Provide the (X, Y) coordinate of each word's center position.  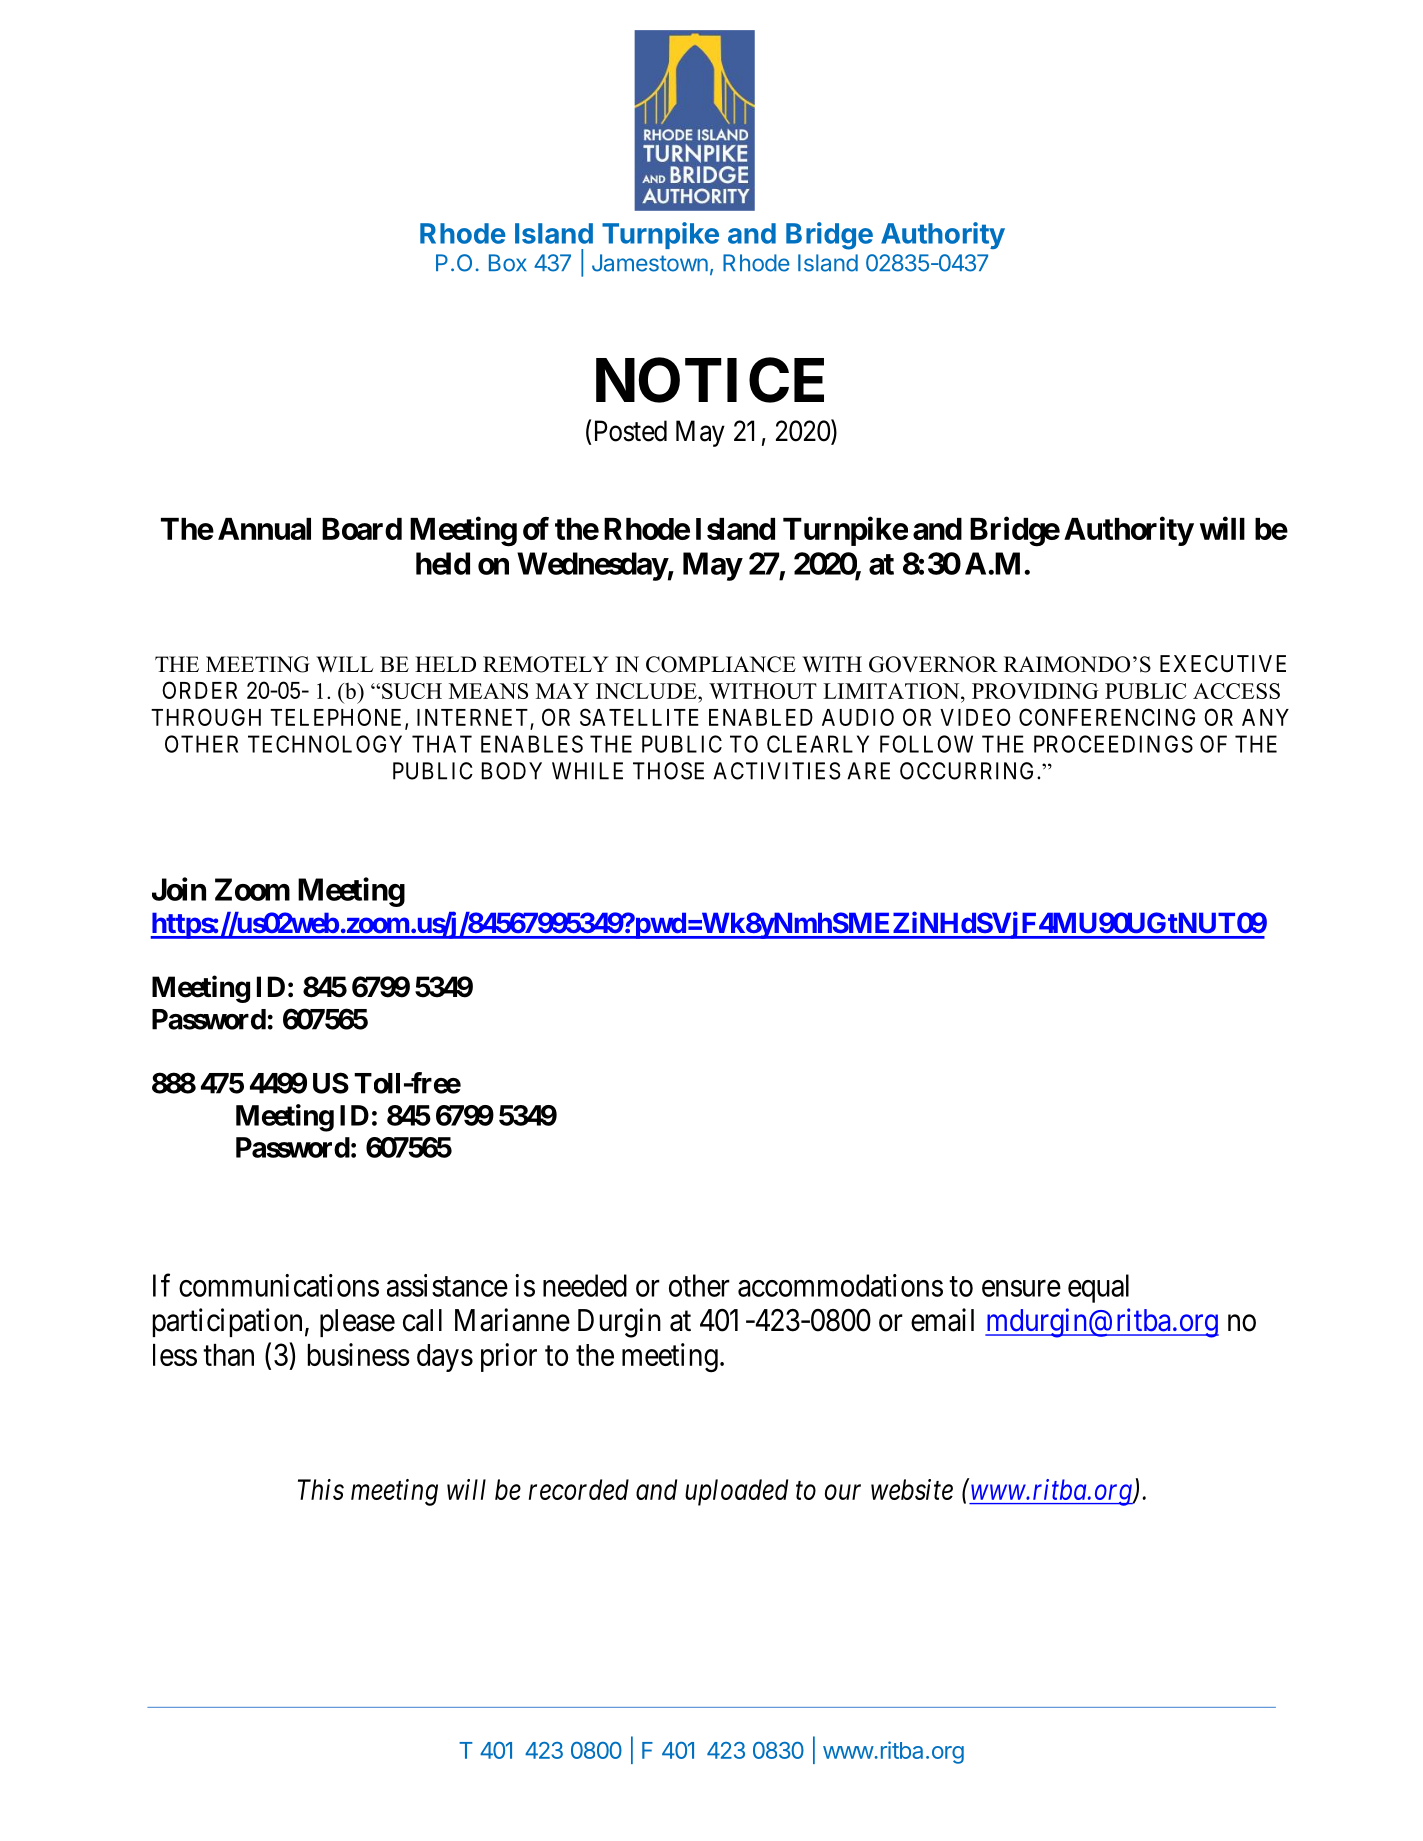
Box (508, 263)
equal (1098, 1288)
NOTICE (710, 380)
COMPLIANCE (721, 664)
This (321, 1489)
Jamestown (650, 263)
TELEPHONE (338, 718)
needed (585, 1285)
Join (179, 889)
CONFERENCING (1107, 717)
